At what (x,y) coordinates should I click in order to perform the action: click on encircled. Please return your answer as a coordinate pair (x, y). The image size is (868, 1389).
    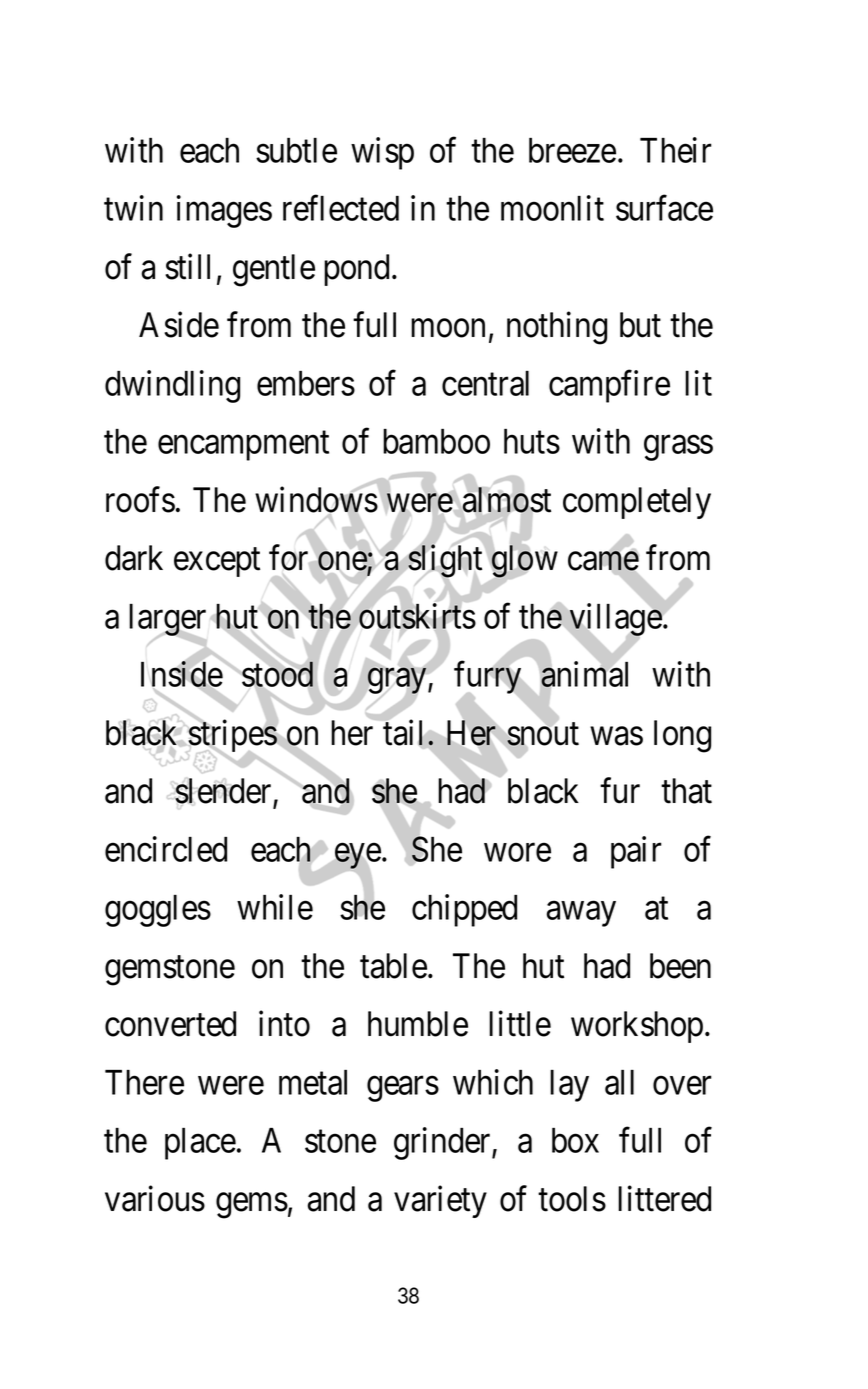
    Looking at the image, I should click on (166, 849).
